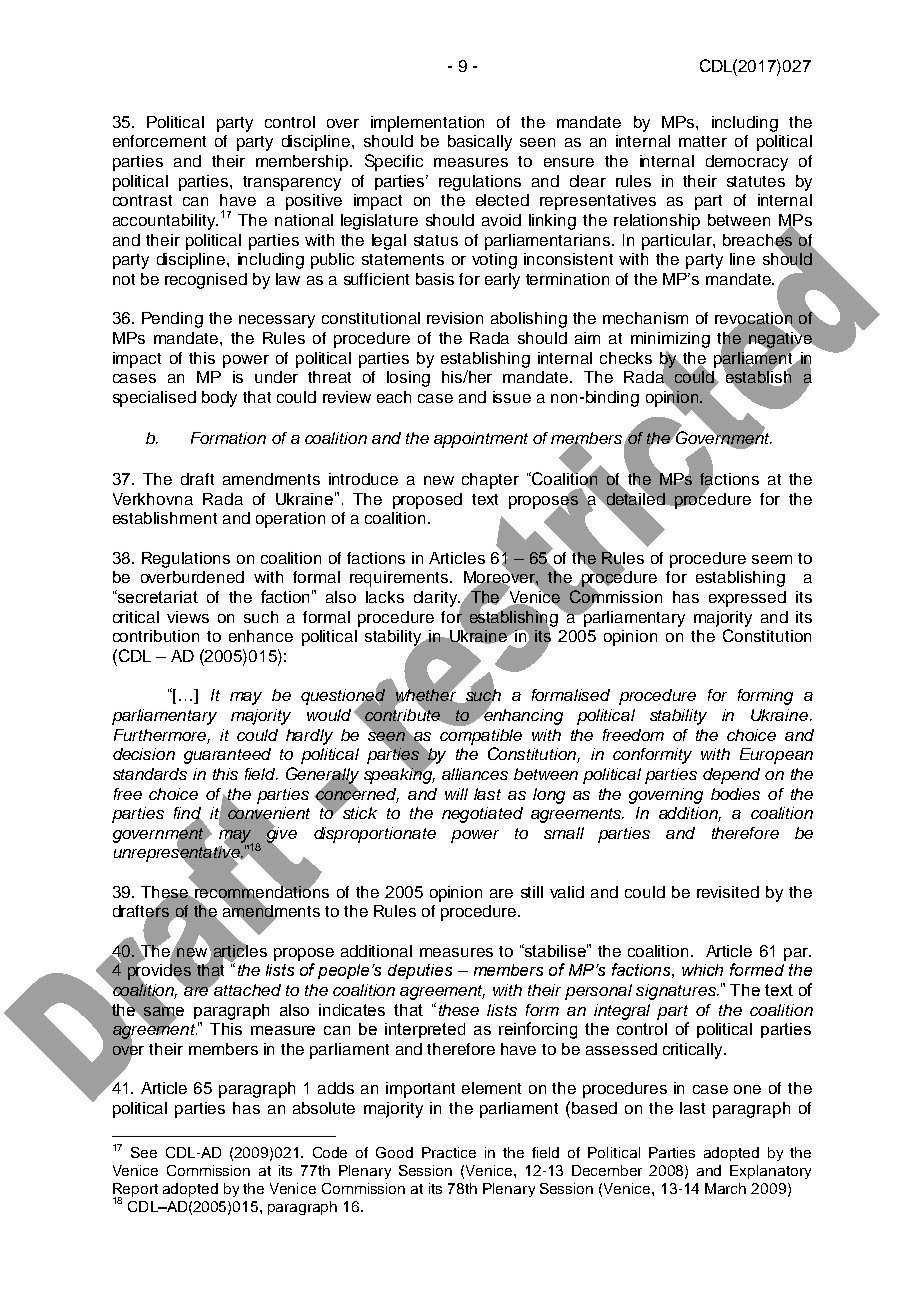 The width and height of the screenshot is (924, 1308). Describe the element at coordinates (219, 399) in the screenshot. I see `body` at that location.
